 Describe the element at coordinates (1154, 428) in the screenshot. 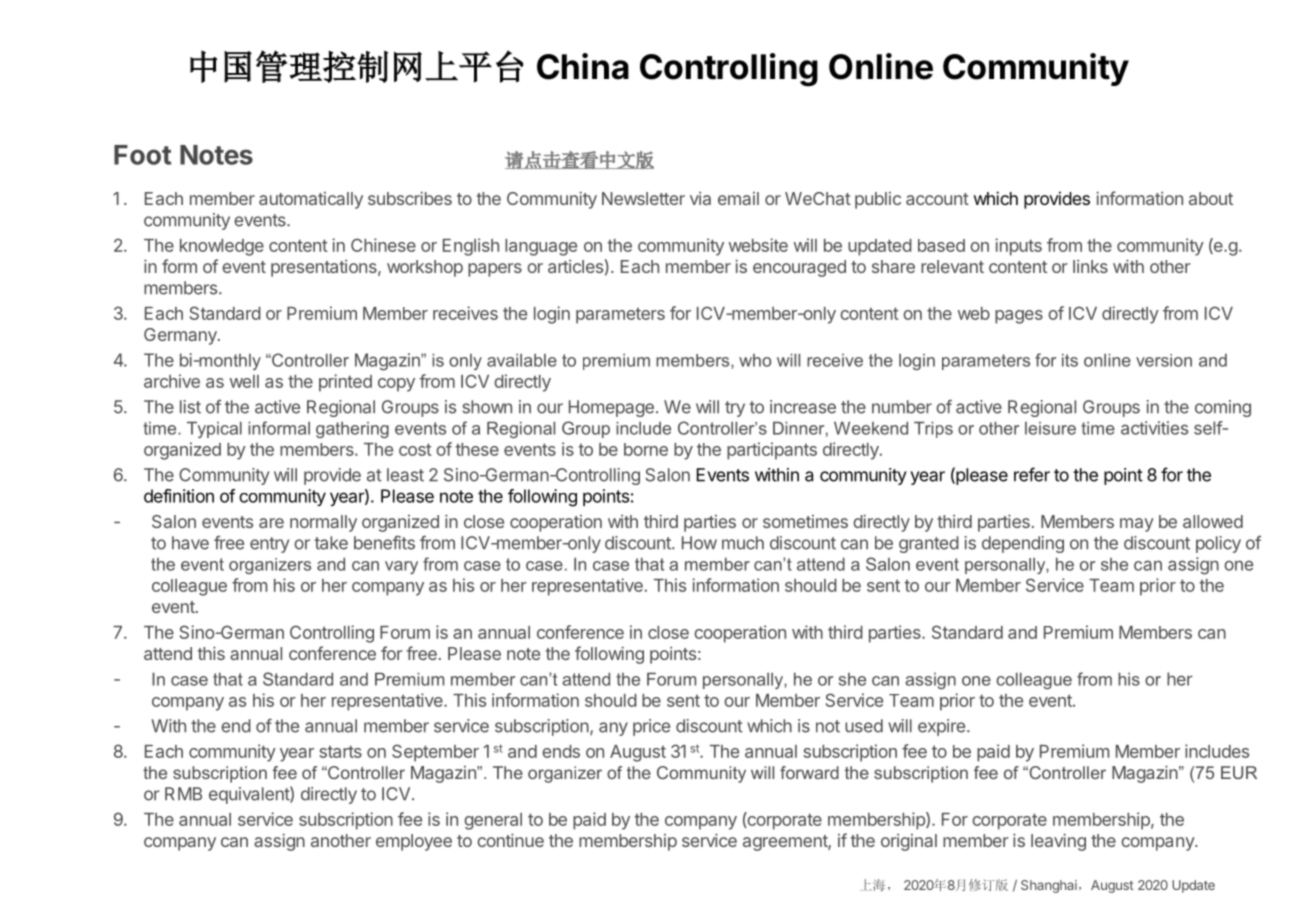

I see `activities` at that location.
